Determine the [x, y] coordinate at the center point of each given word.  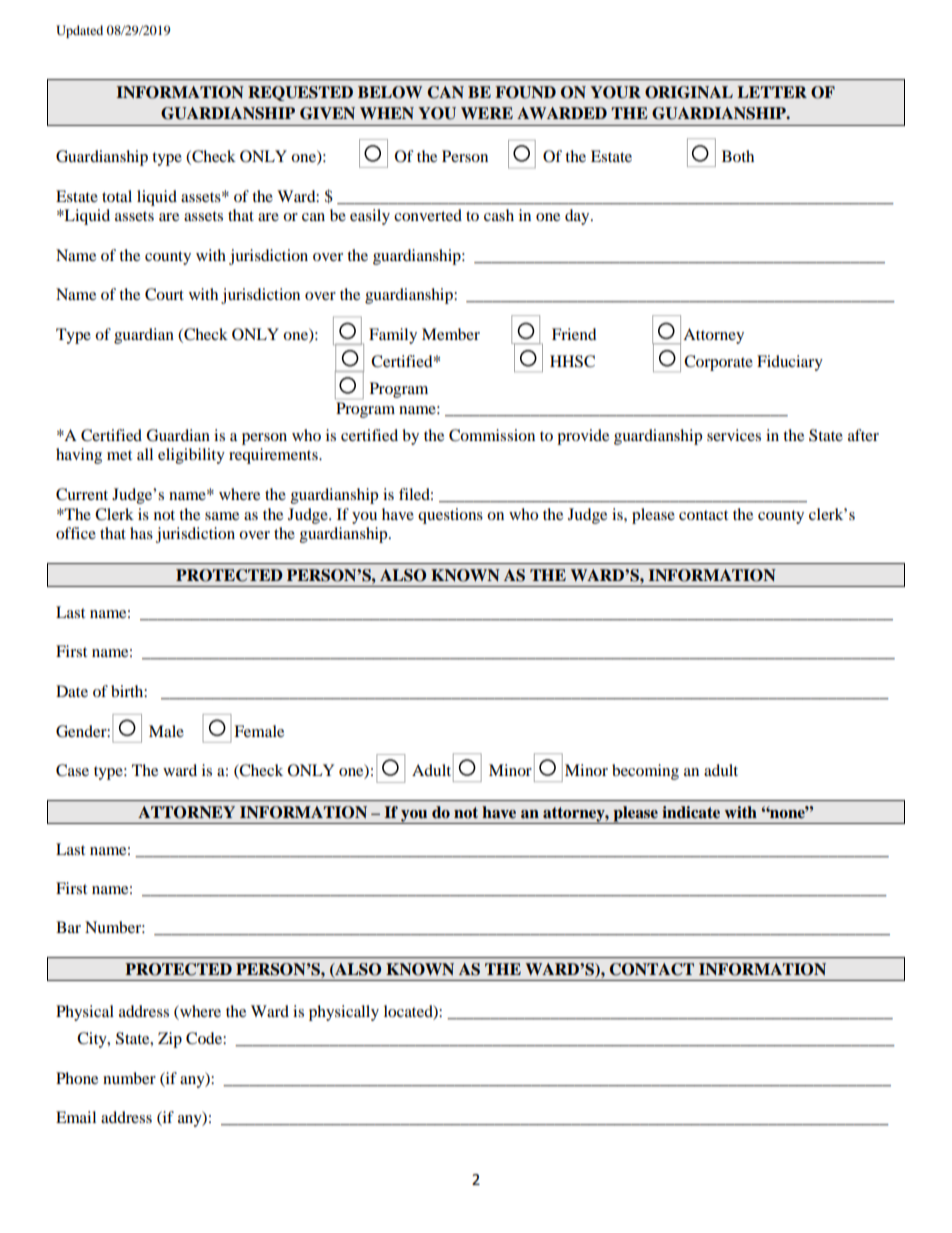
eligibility [191, 456]
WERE [487, 113]
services [734, 435]
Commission [492, 435]
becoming [645, 772]
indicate [691, 812]
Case [72, 770]
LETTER [772, 92]
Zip [170, 1040]
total [117, 196]
